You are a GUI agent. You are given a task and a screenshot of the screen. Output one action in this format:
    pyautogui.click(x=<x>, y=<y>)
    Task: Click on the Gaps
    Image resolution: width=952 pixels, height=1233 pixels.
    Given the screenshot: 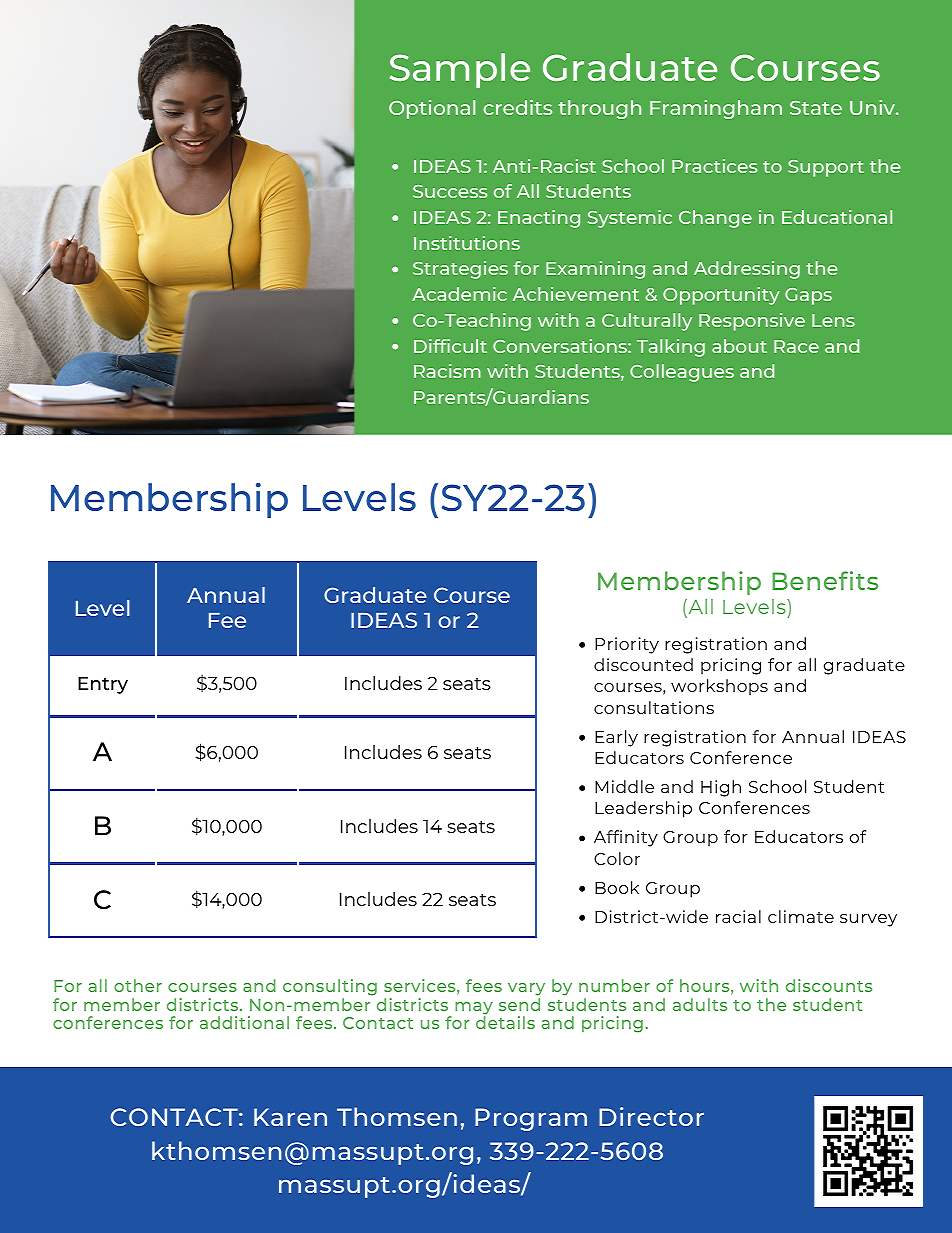 What is the action you would take?
    pyautogui.click(x=808, y=296)
